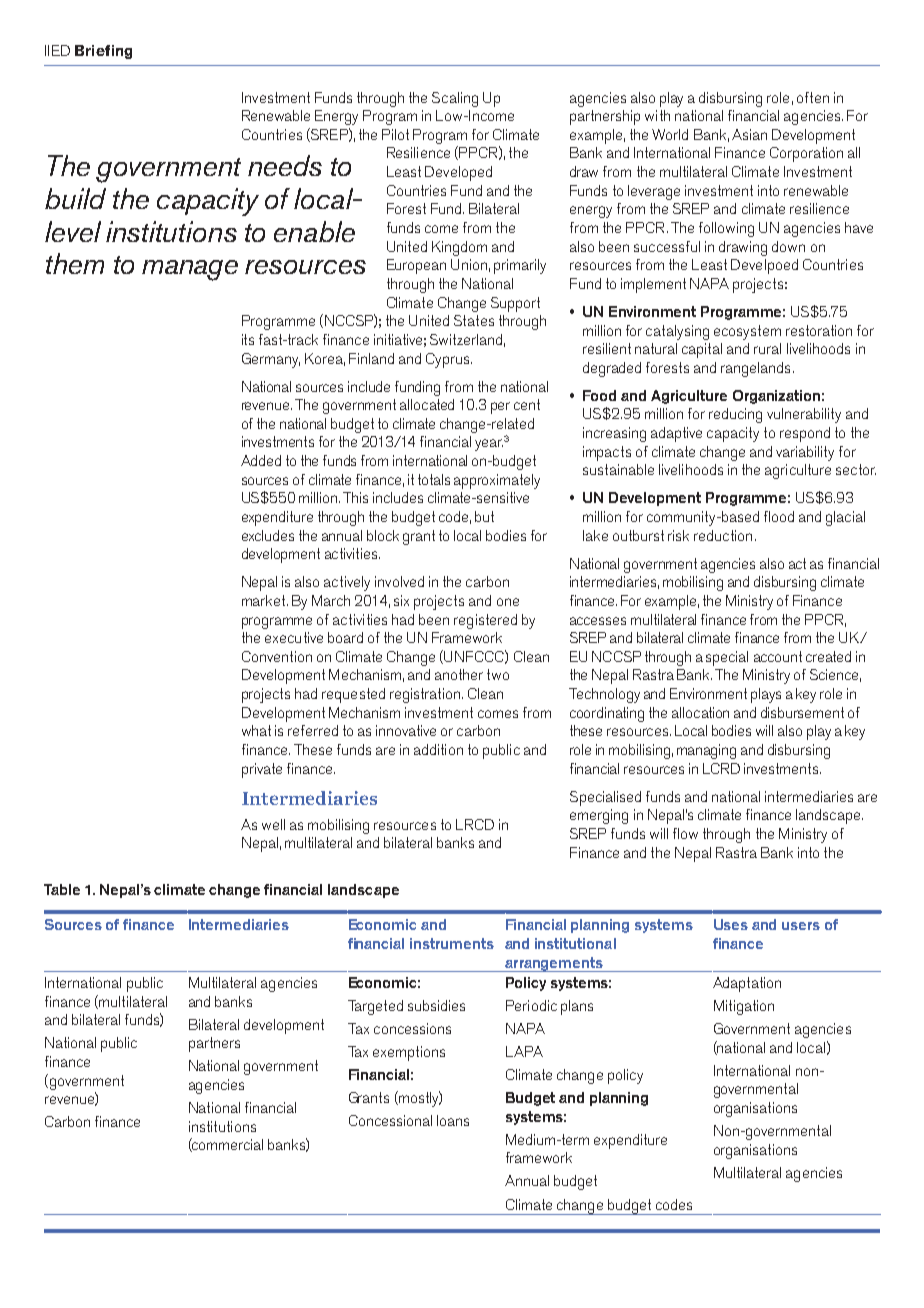 Image resolution: width=924 pixels, height=1308 pixels. What do you see at coordinates (375, 1007) in the document?
I see `Targeted` at bounding box center [375, 1007].
